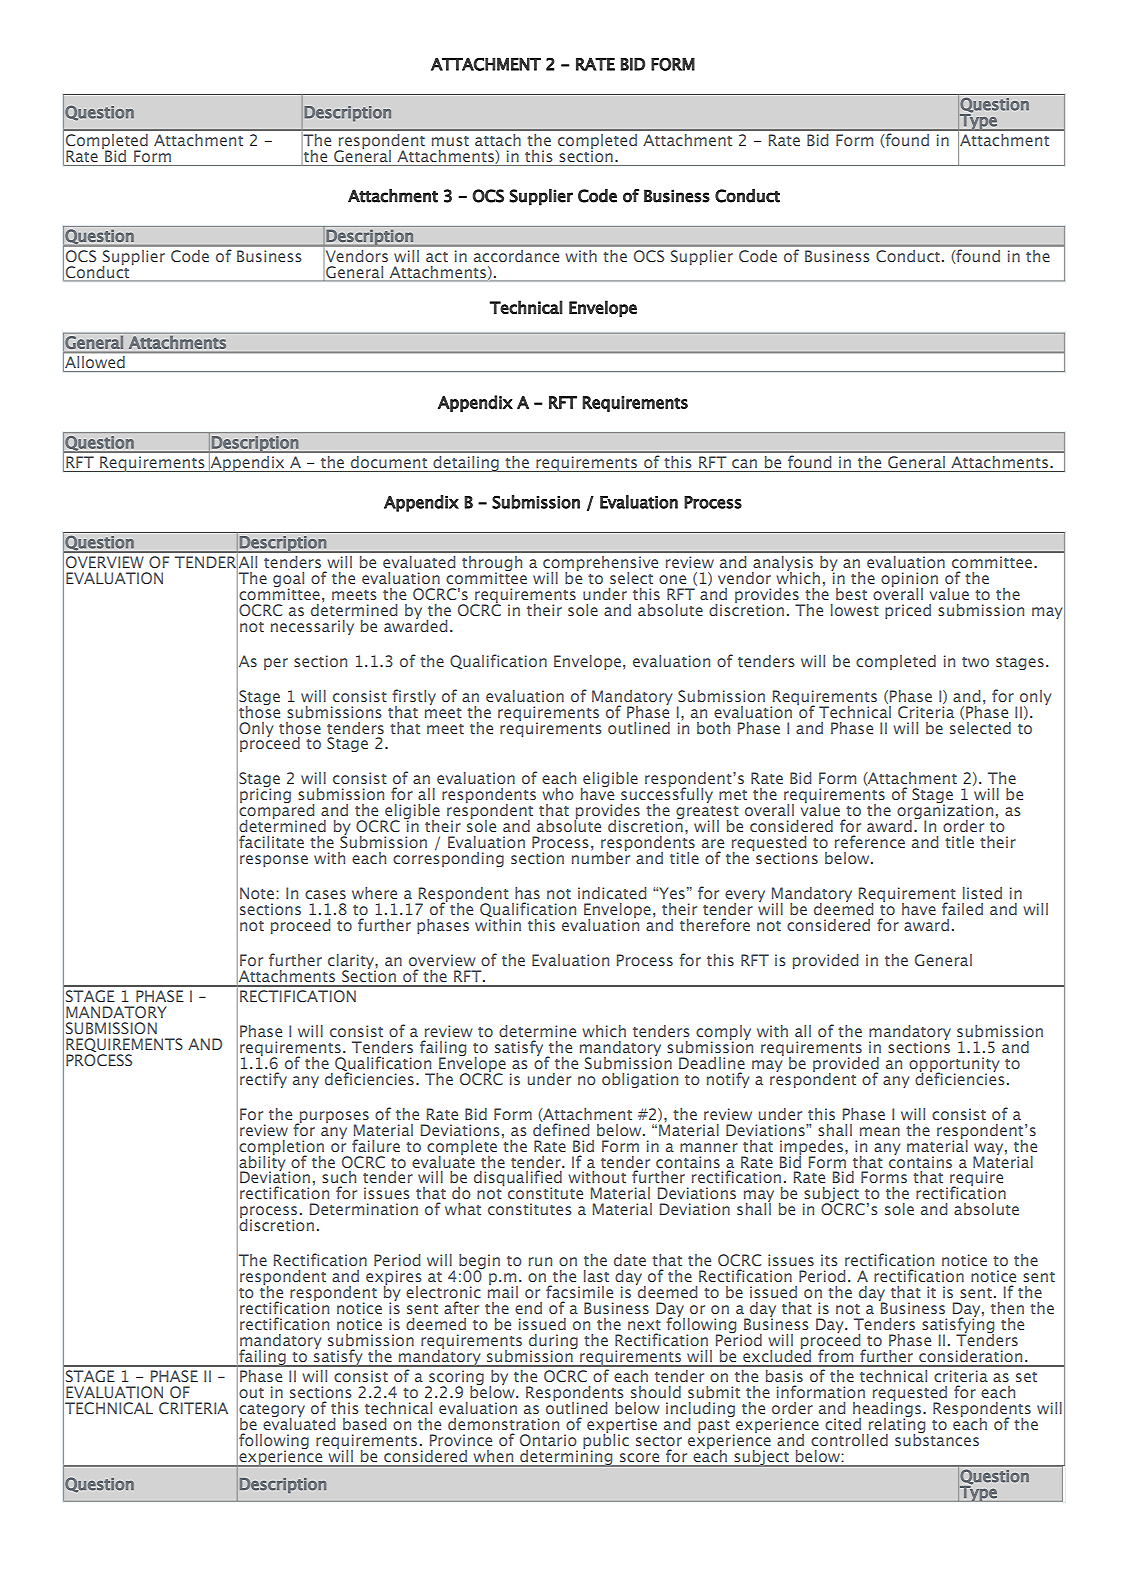 This page has height=1596, width=1128. Describe the element at coordinates (709, 1147) in the page. I see `manner` at that location.
